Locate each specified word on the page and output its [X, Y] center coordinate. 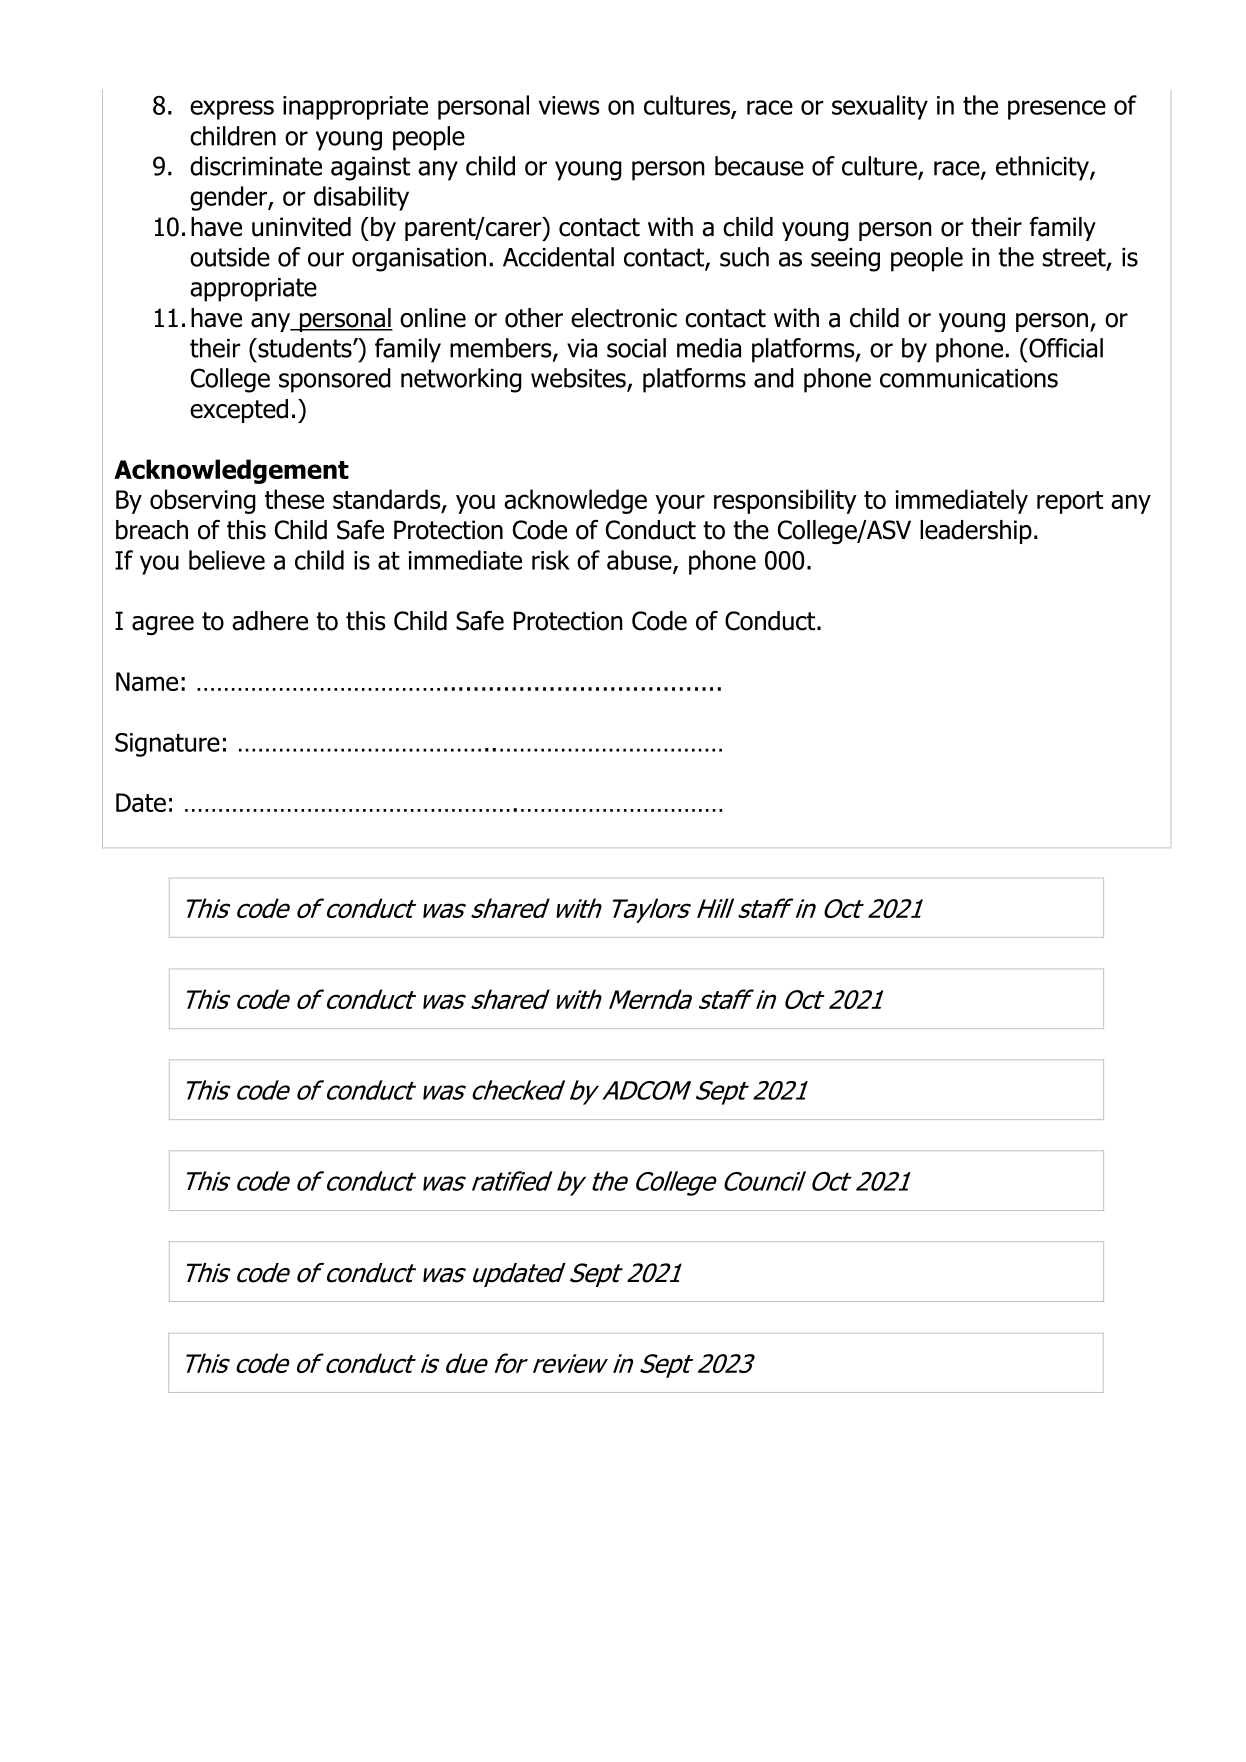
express [232, 110]
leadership [976, 532]
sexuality [880, 107]
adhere [270, 621]
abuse [640, 561]
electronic [624, 318]
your [680, 504]
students [305, 348]
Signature [167, 745]
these [294, 499]
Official [1065, 348]
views [569, 105]
